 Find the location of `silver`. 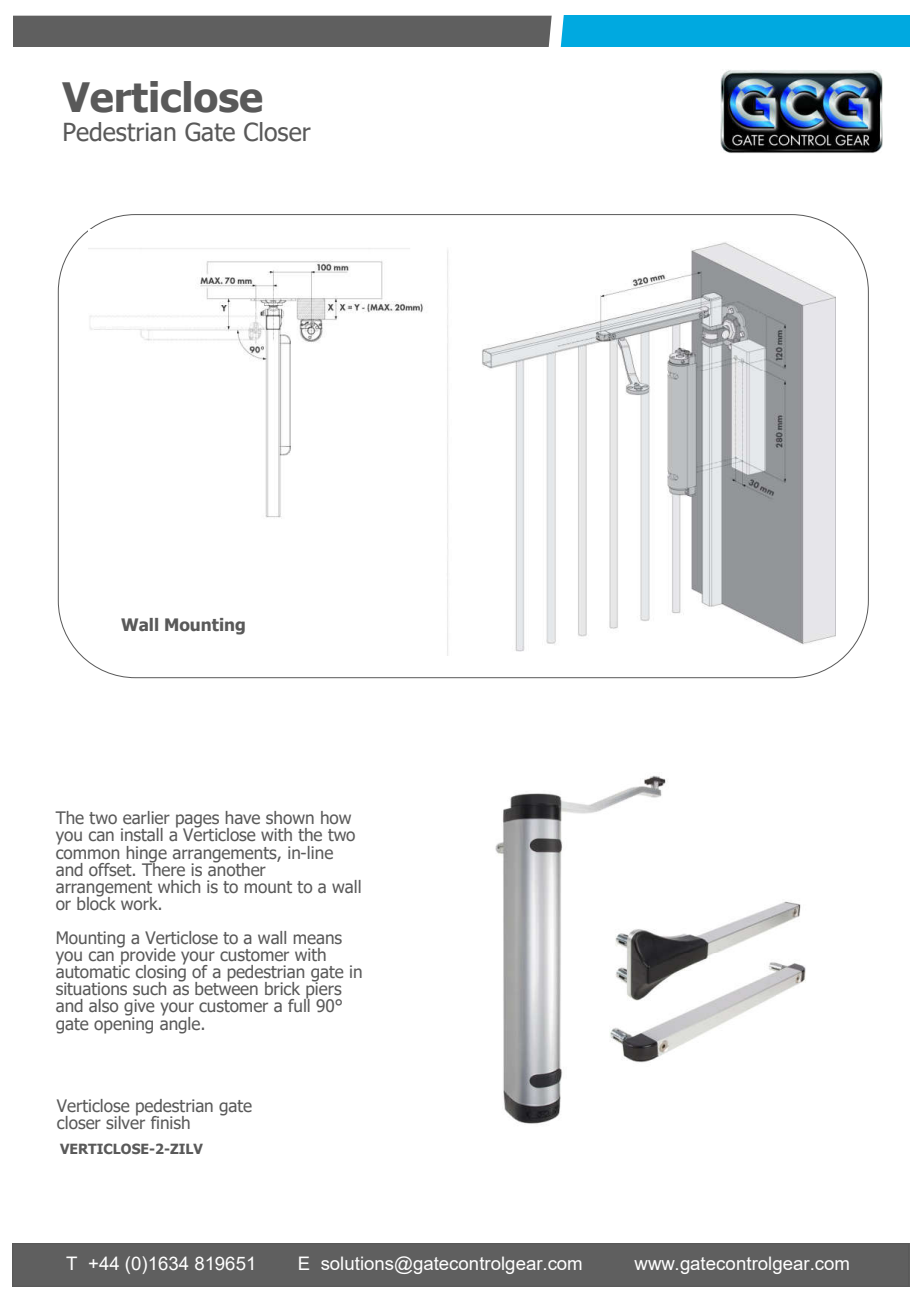

silver is located at coordinates (125, 1121).
